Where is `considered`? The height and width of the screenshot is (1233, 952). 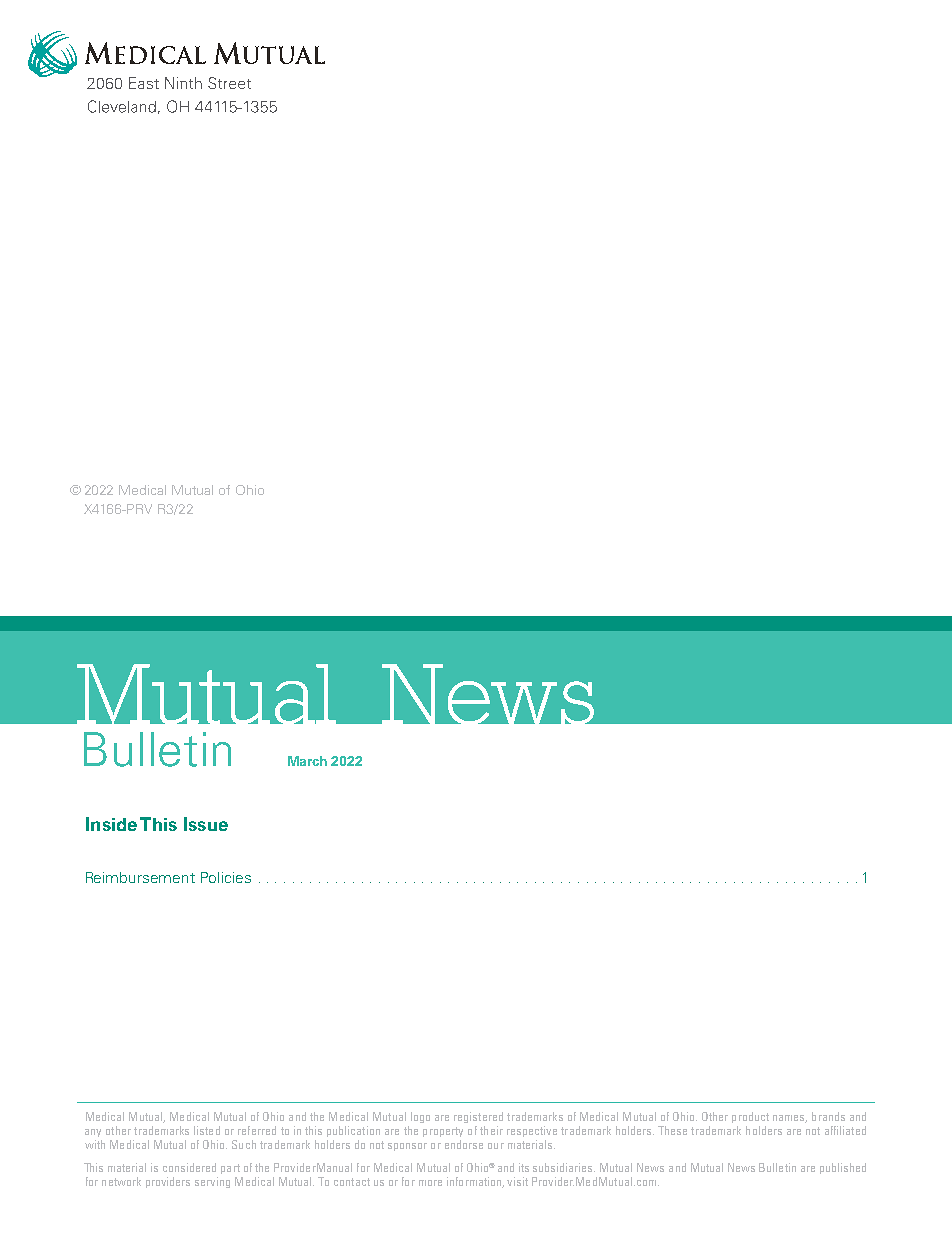
considered is located at coordinates (189, 1167).
